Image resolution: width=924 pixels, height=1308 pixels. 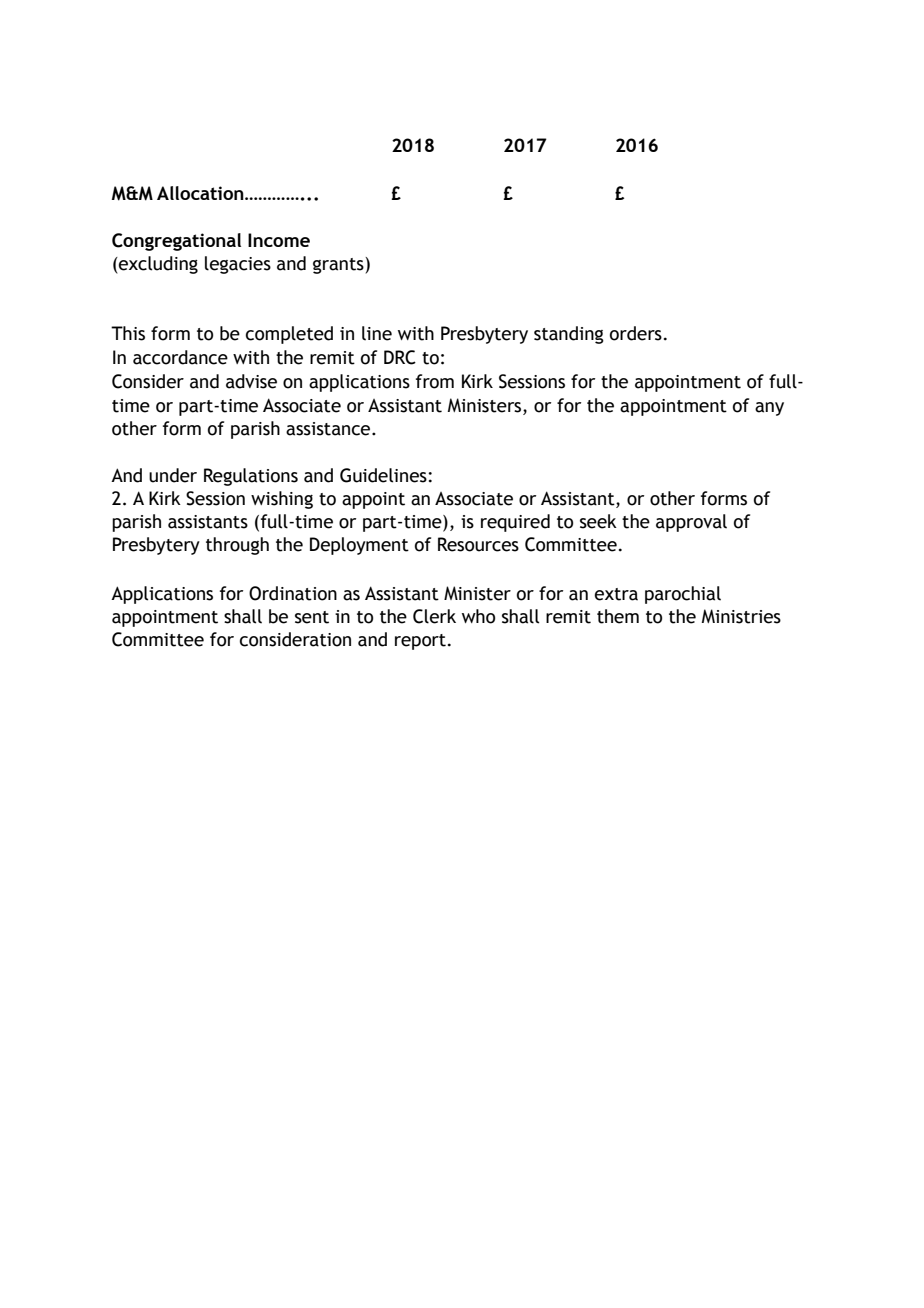 What do you see at coordinates (173, 475) in the screenshot?
I see `under` at bounding box center [173, 475].
